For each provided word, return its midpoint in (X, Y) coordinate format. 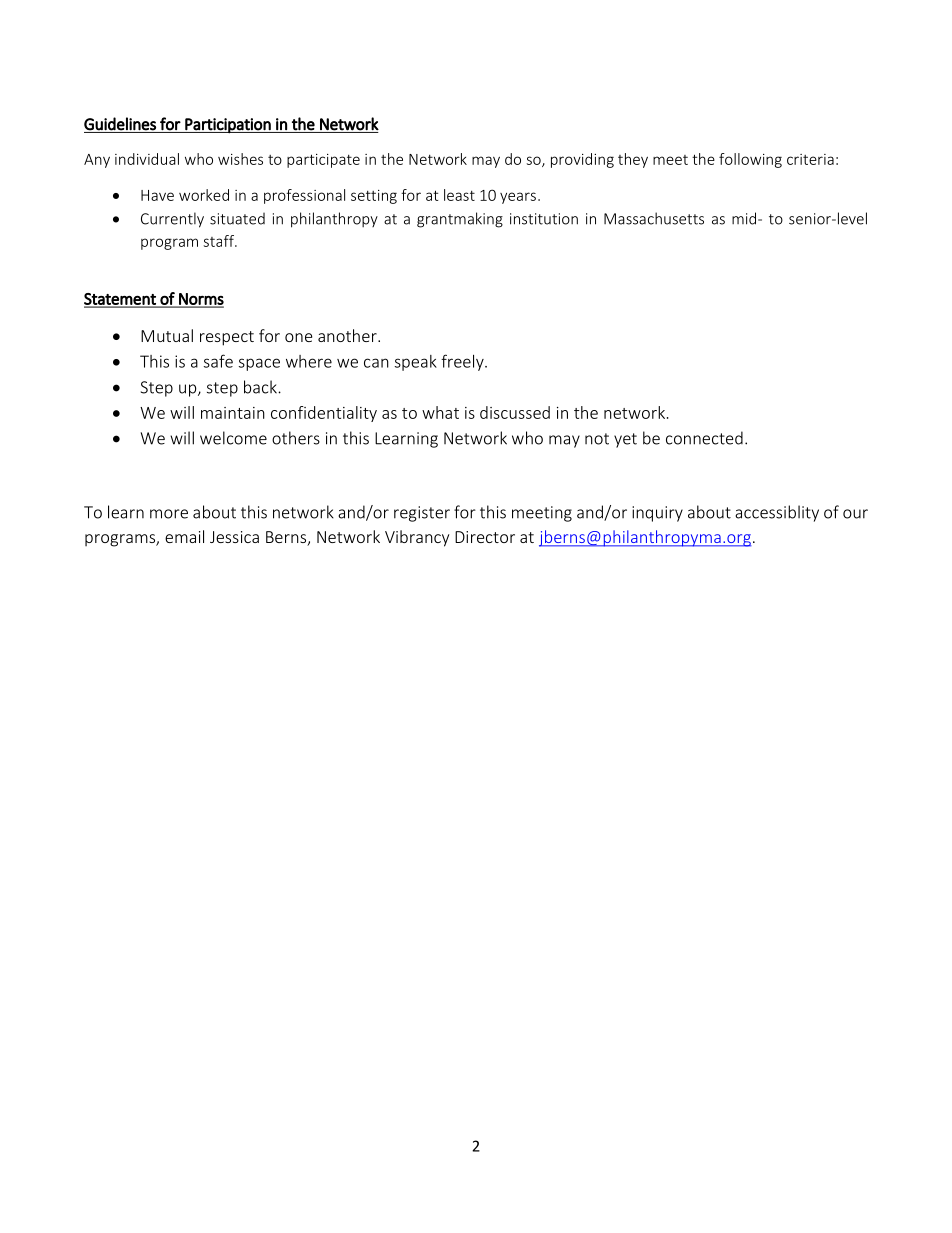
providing (582, 160)
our (855, 514)
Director (485, 537)
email (184, 536)
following (750, 160)
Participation (228, 126)
